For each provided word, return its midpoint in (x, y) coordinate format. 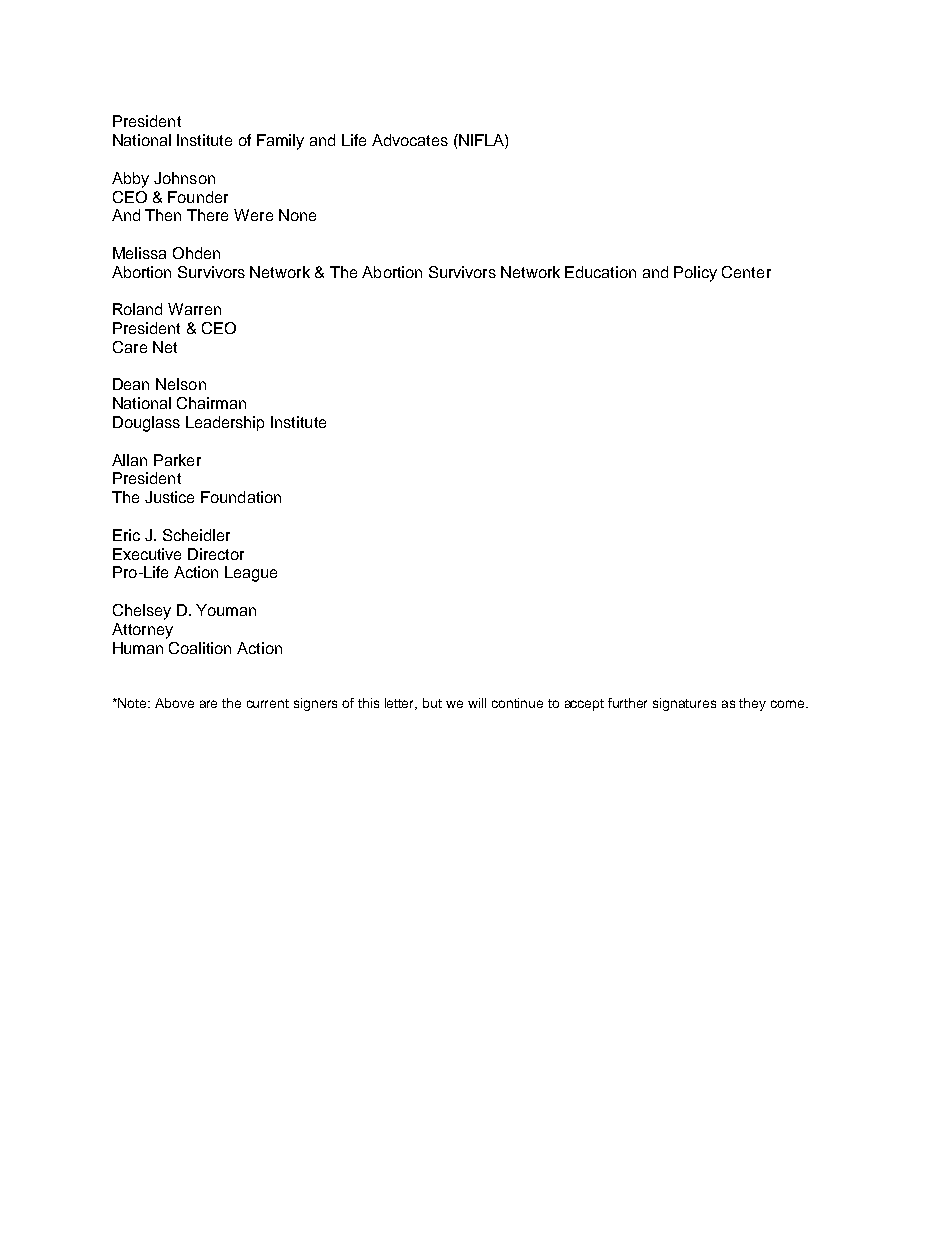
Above (174, 703)
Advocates (410, 140)
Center (746, 272)
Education (600, 272)
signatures (684, 704)
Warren (194, 309)
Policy (695, 274)
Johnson (184, 178)
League (251, 574)
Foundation (241, 497)
